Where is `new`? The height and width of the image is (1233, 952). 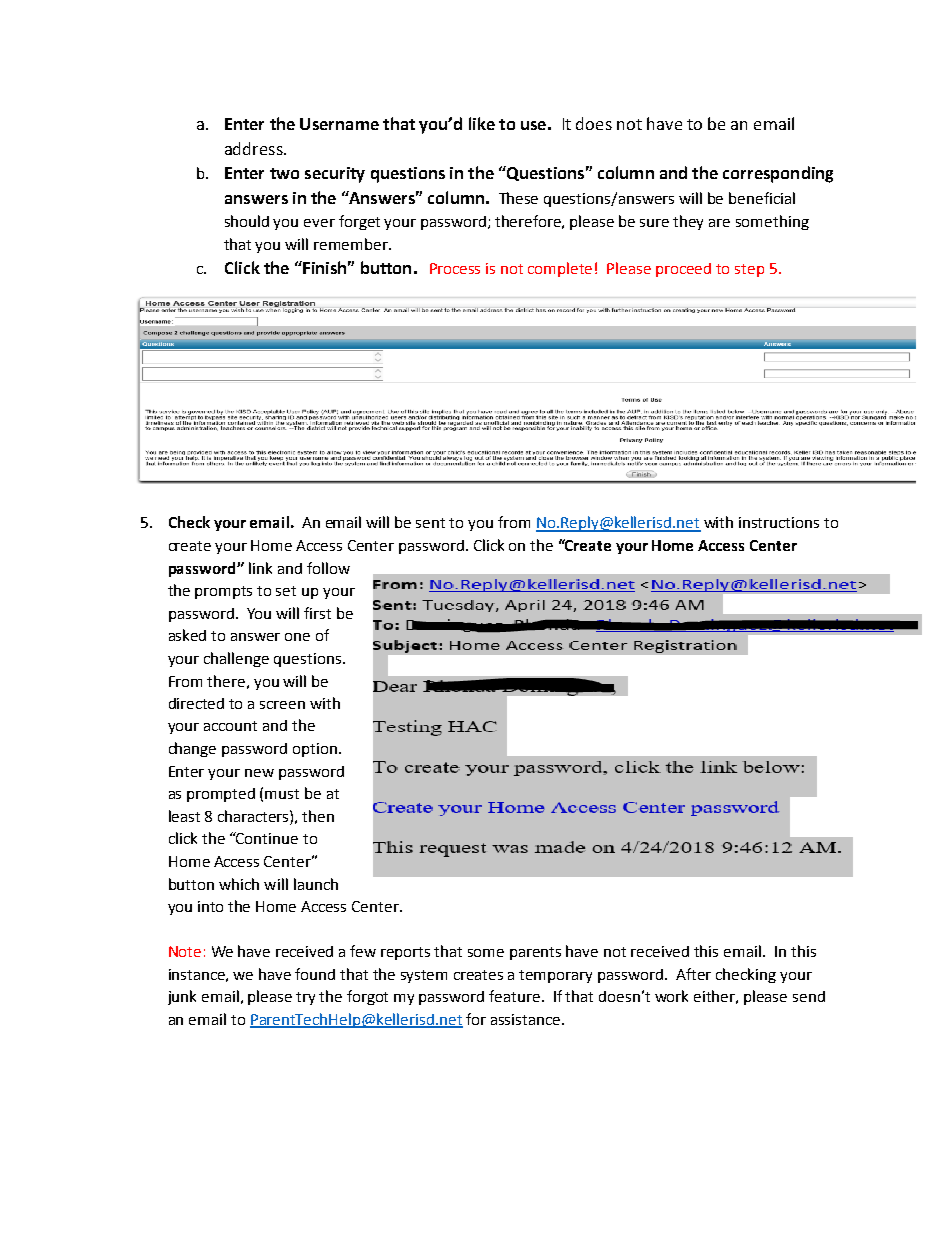 new is located at coordinates (259, 773).
